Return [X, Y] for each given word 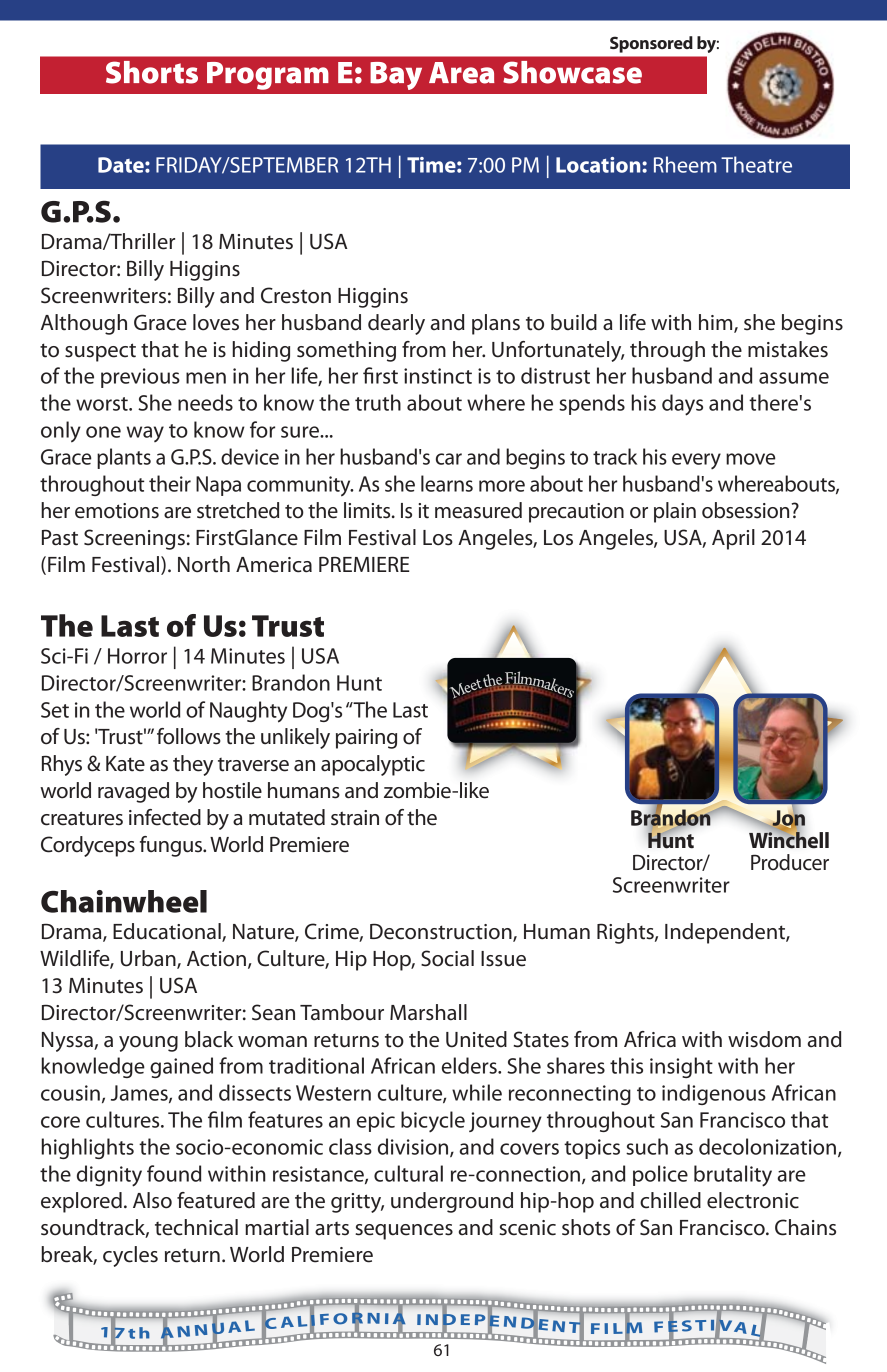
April [733, 539]
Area [462, 73]
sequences [404, 1232]
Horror [137, 656]
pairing [366, 739]
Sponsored [651, 44]
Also [152, 1200]
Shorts [152, 72]
